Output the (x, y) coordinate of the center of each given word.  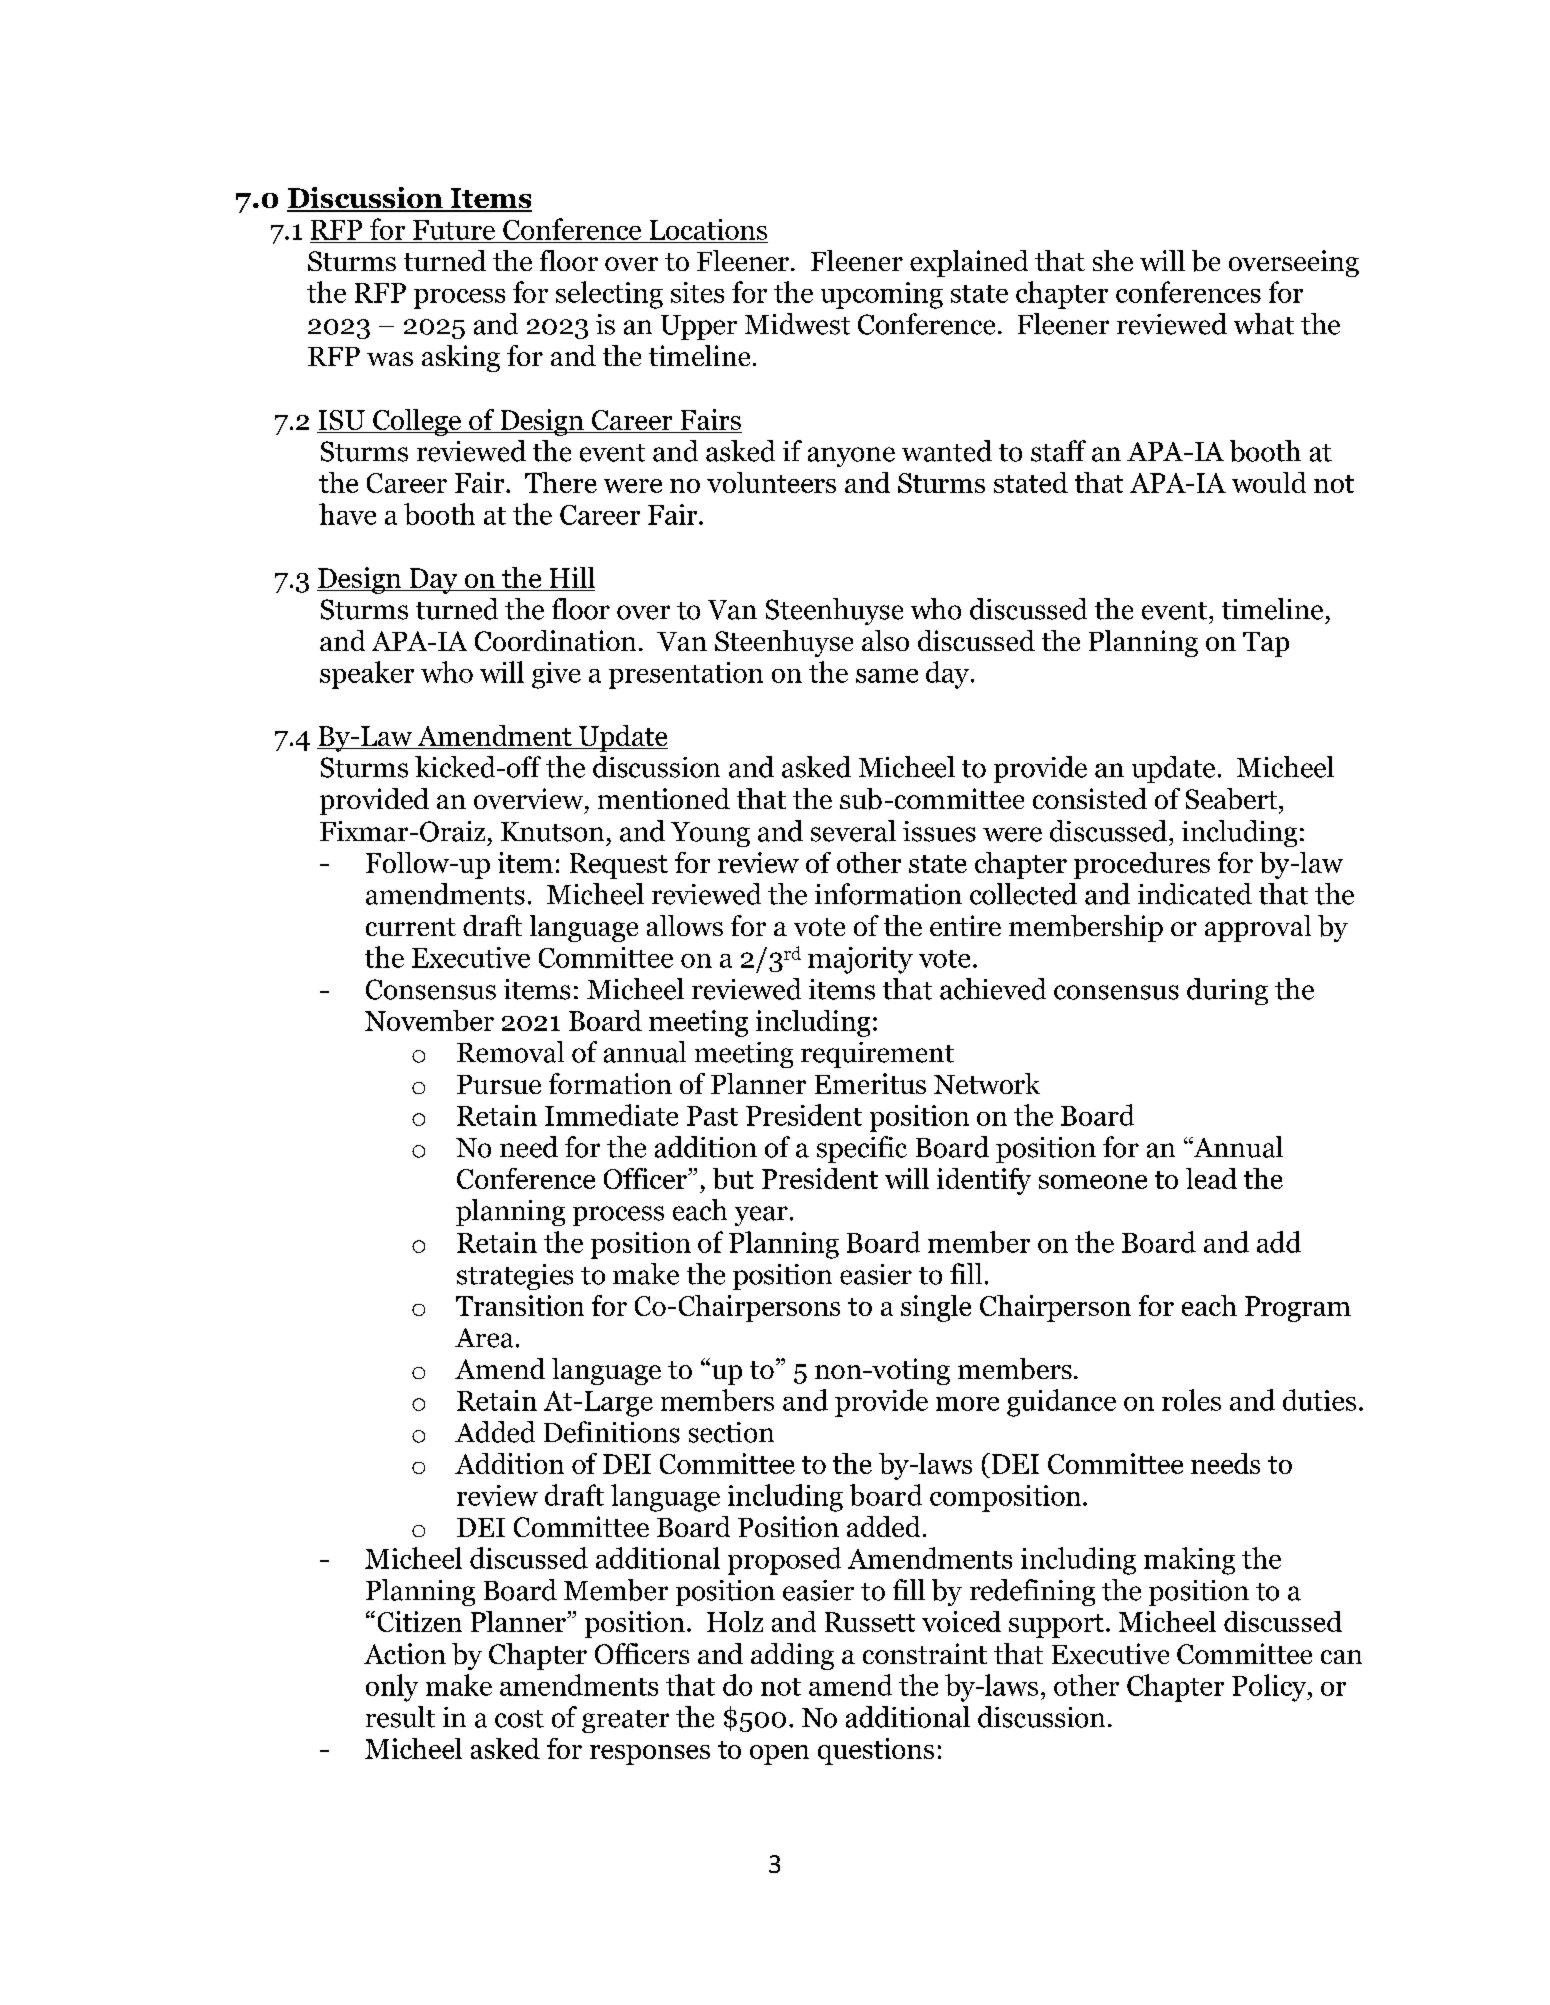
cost (519, 1719)
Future (454, 230)
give (556, 675)
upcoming (882, 295)
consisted (1090, 798)
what (1264, 324)
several (853, 831)
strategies (515, 1277)
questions (876, 1751)
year (761, 1216)
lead (1211, 1178)
